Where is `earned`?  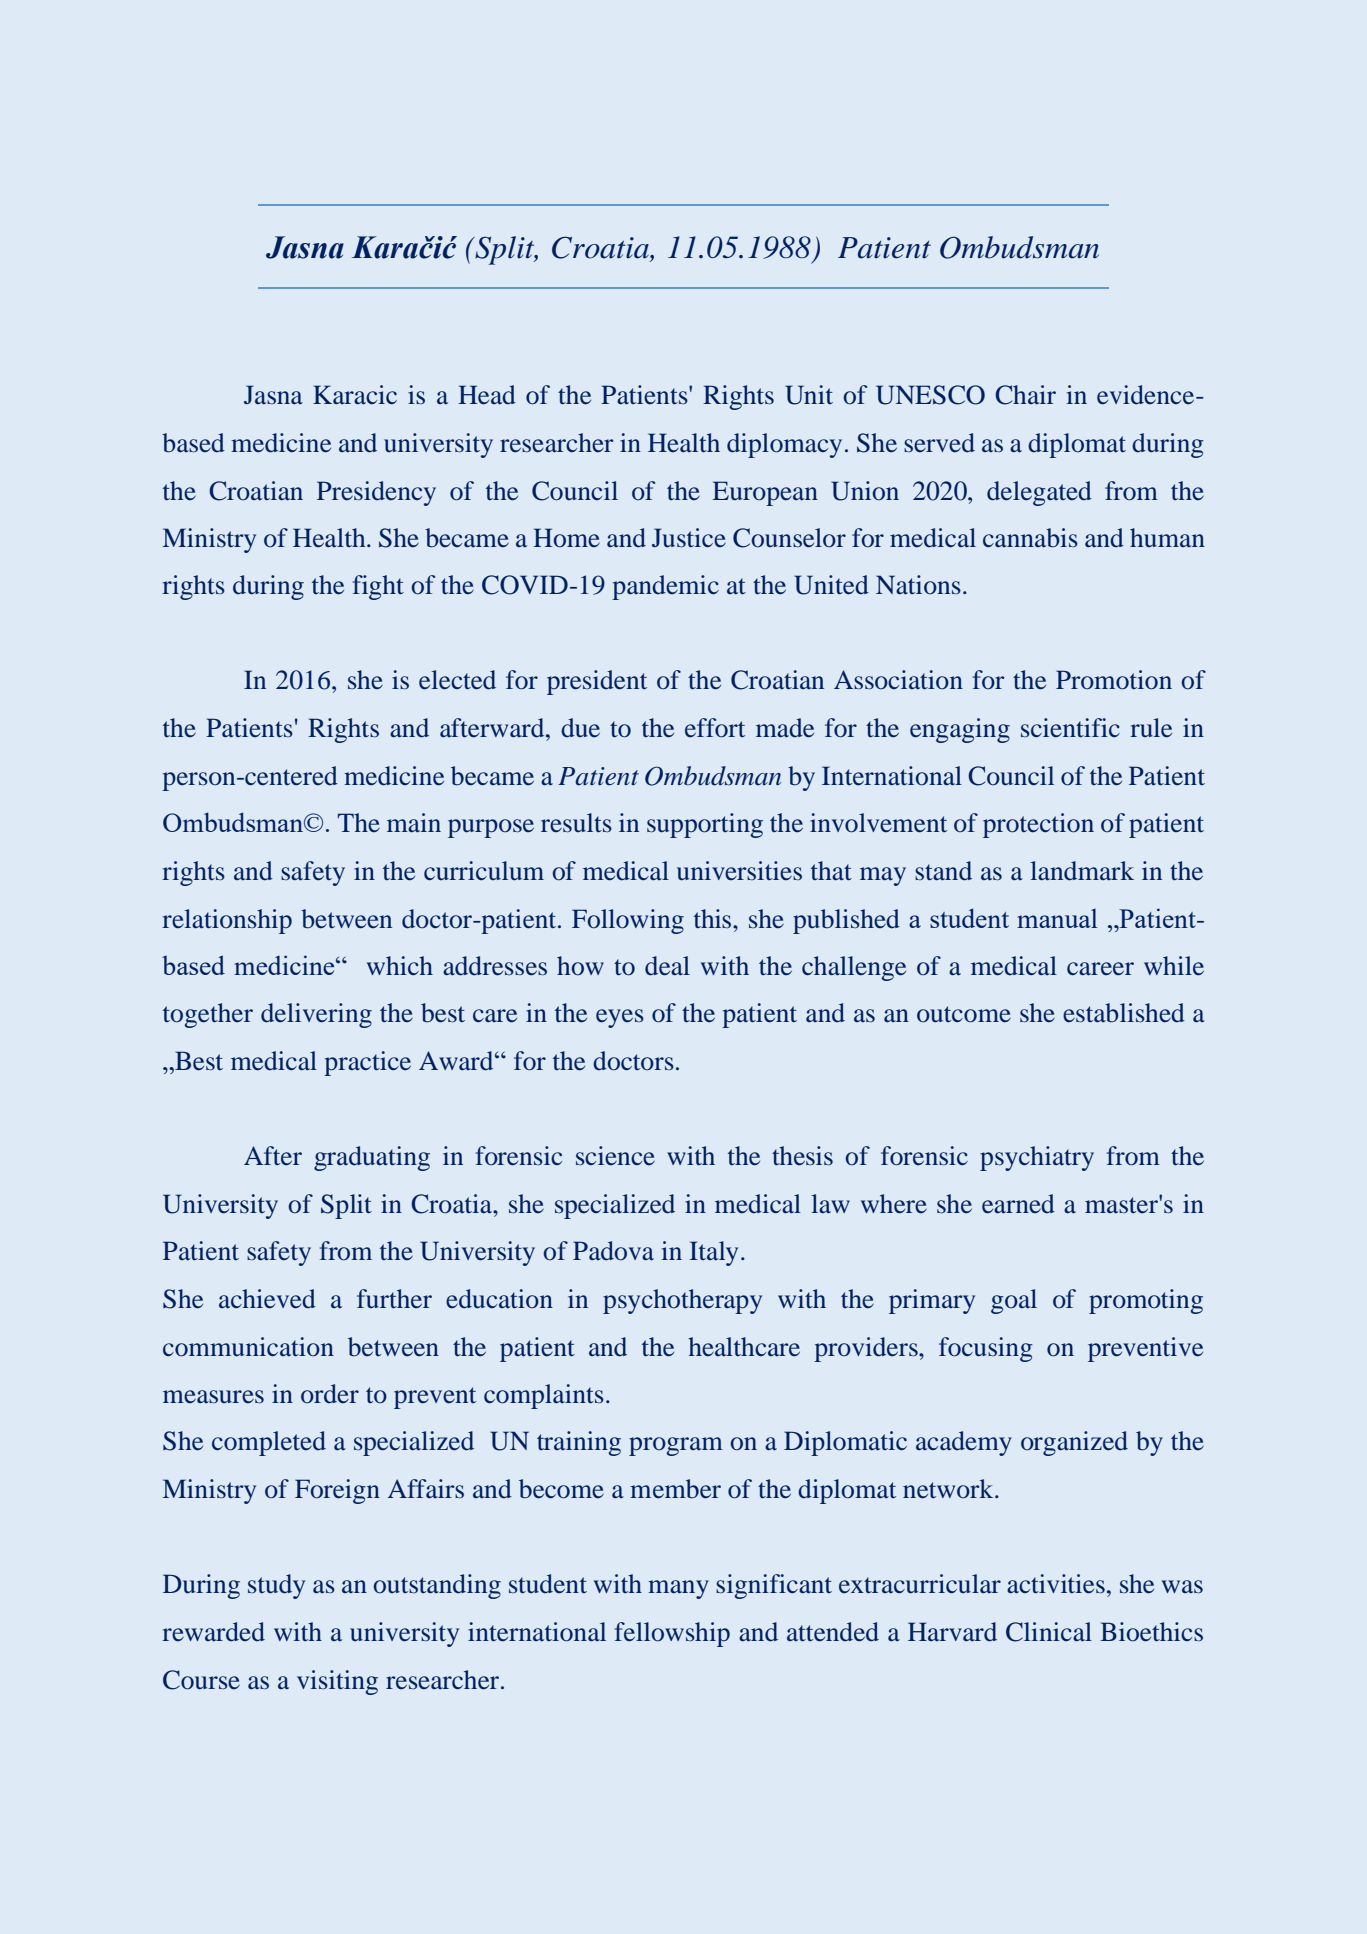
earned is located at coordinates (1018, 1204).
